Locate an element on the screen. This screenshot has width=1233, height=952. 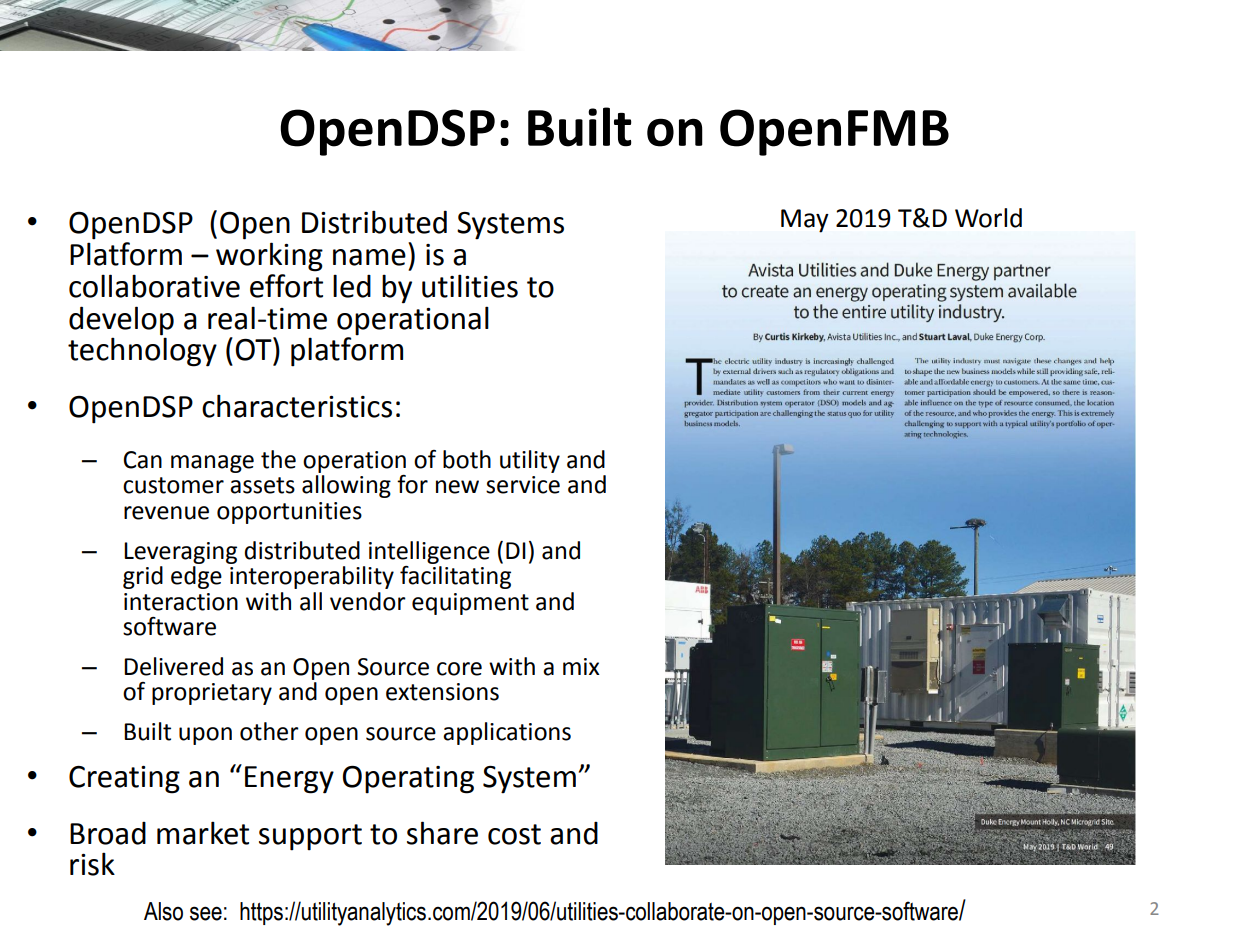
May is located at coordinates (805, 221).
